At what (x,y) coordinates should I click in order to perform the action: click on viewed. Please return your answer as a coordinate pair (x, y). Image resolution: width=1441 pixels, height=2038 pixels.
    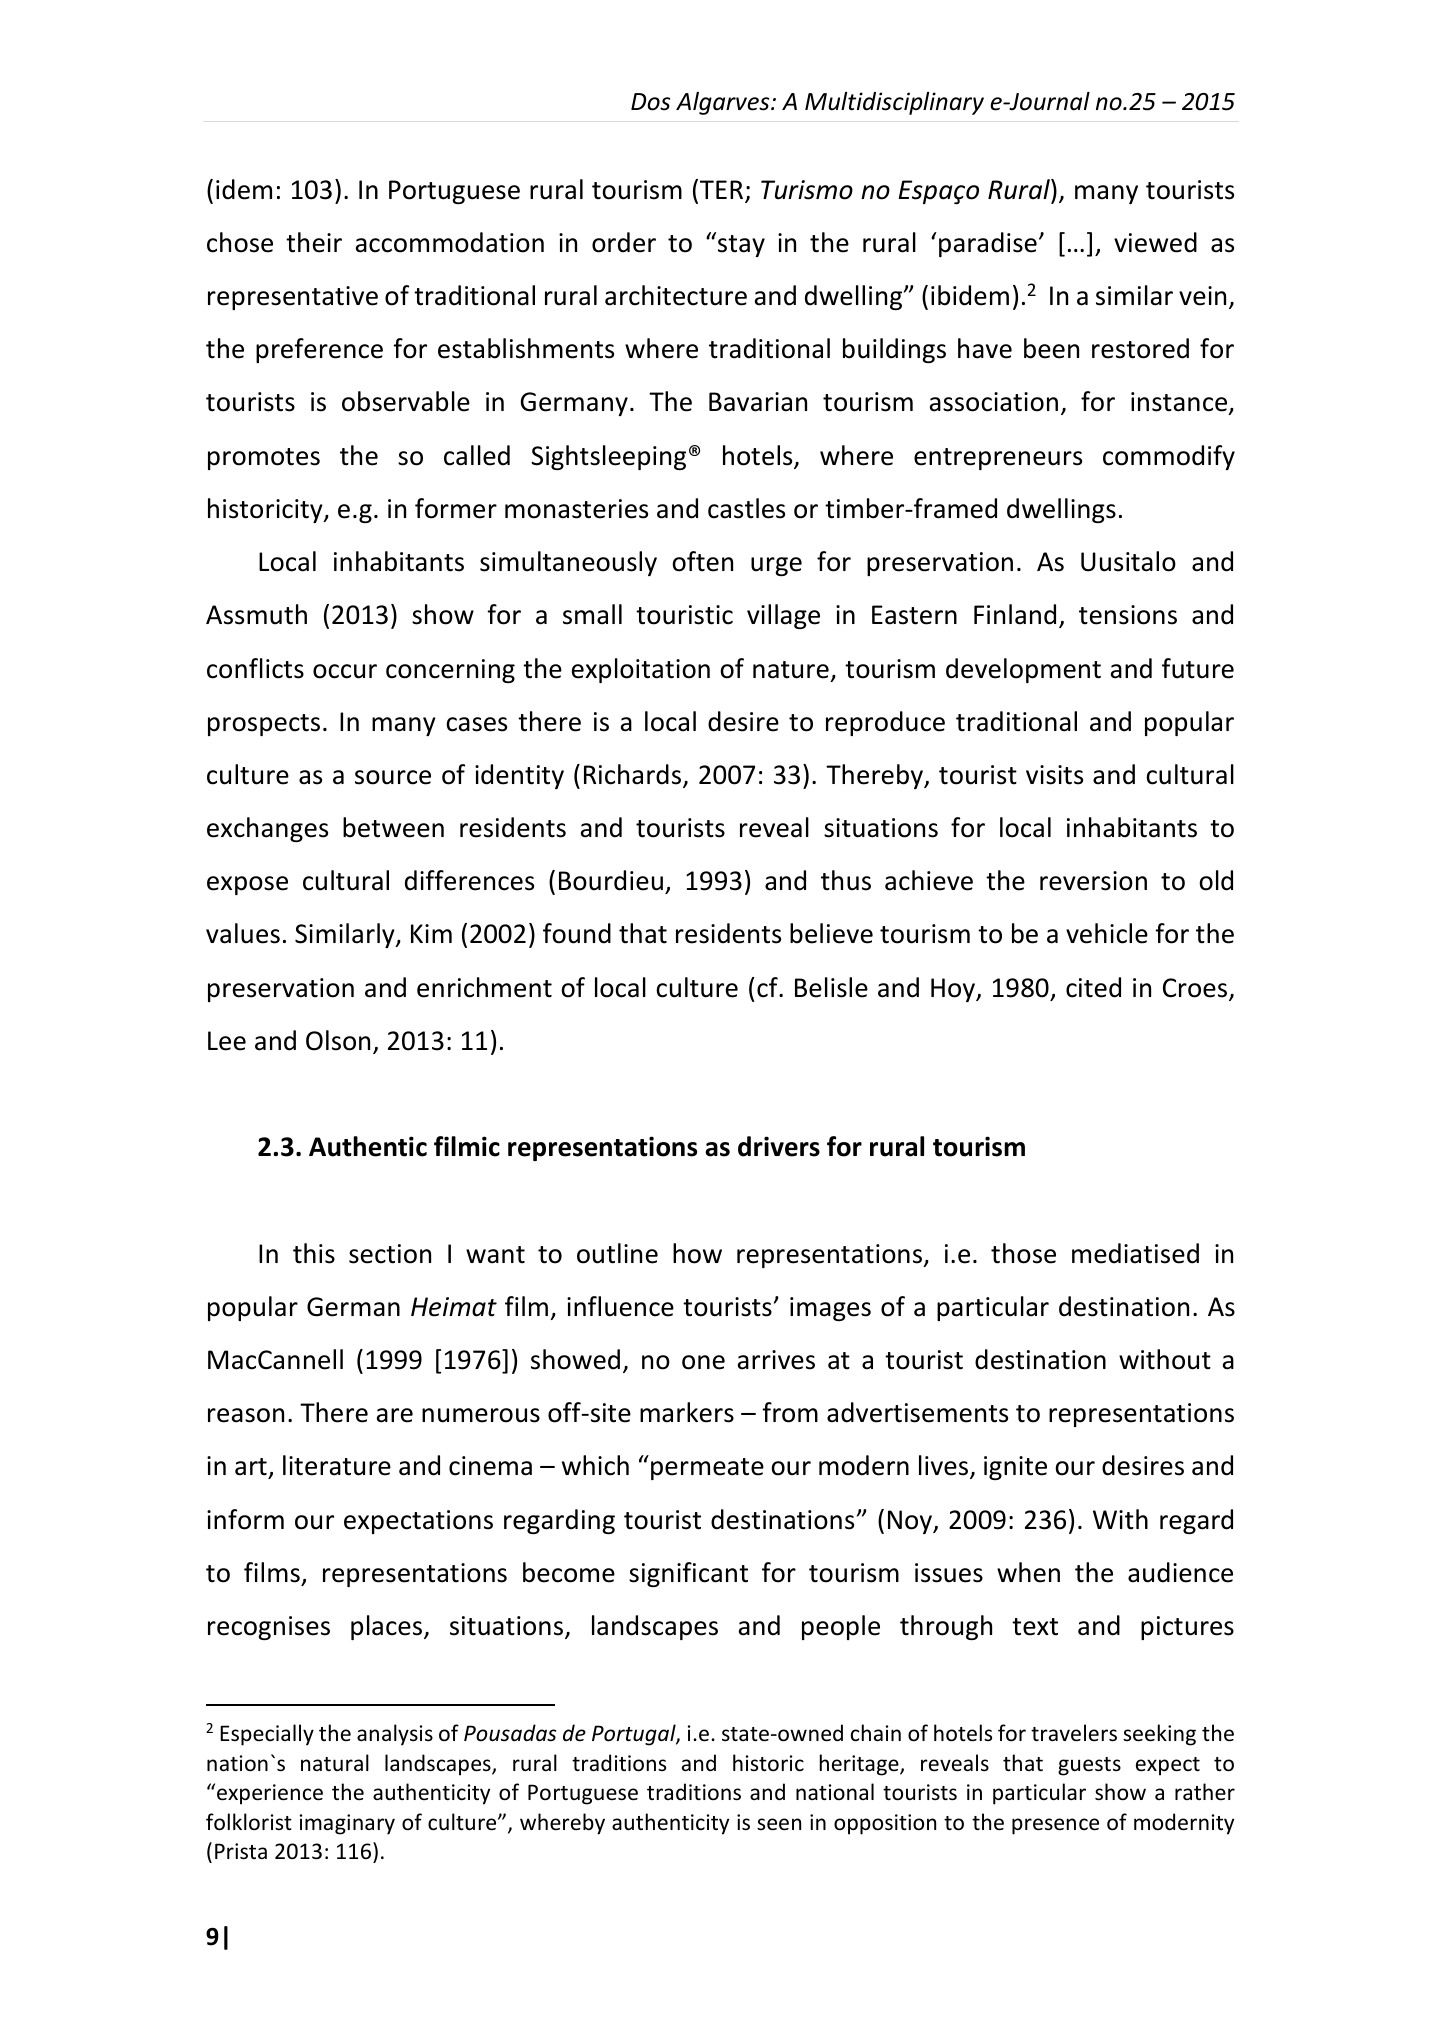
    Looking at the image, I should click on (1155, 242).
